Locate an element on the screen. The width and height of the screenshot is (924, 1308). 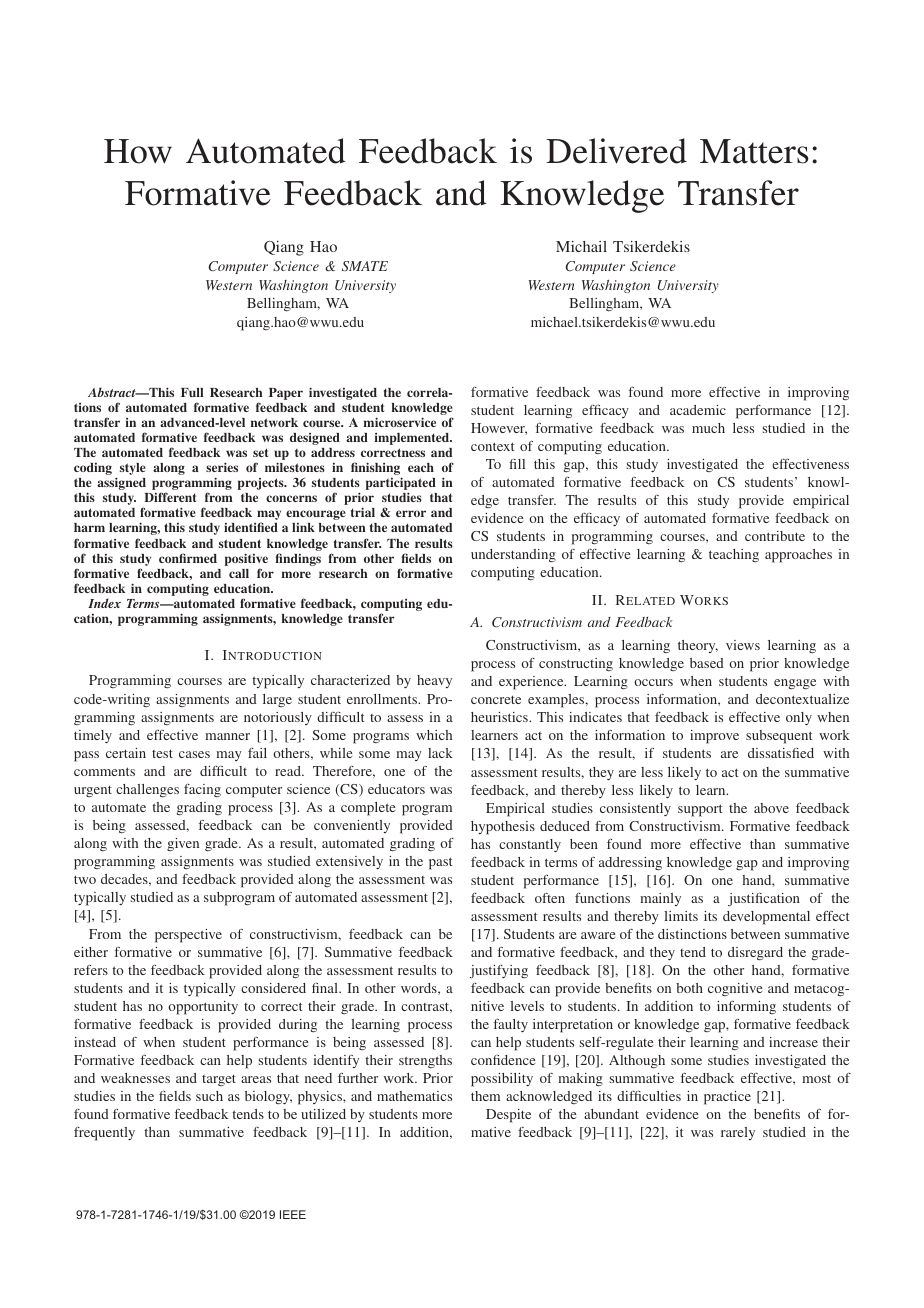
frequently is located at coordinates (104, 1134).
